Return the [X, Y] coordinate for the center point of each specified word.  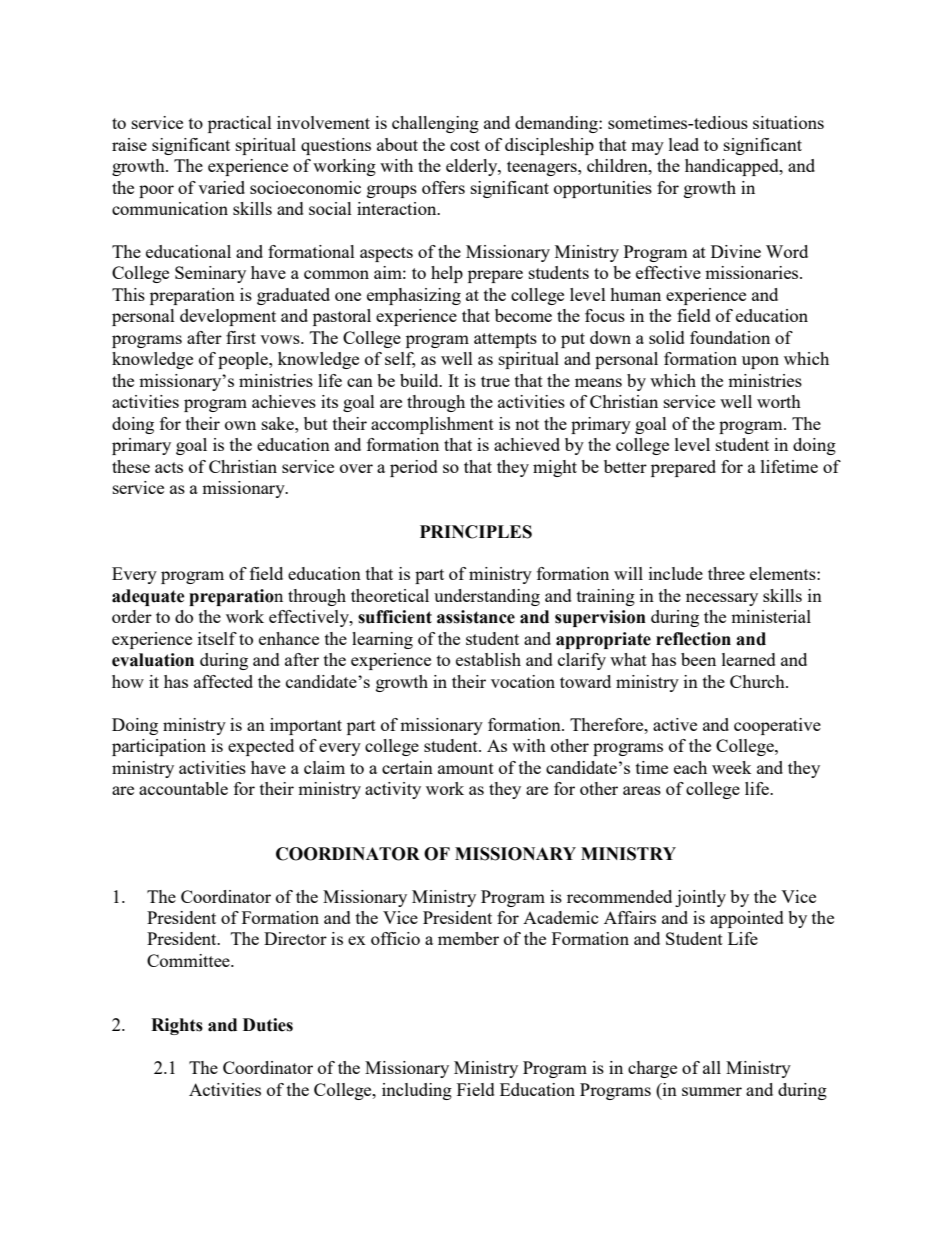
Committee [189, 960]
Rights [177, 1026]
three [726, 573]
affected [223, 681]
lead [684, 144]
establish [488, 659]
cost [465, 145]
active [675, 724]
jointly [700, 898]
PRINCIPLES [476, 532]
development [228, 317]
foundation [730, 337]
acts [169, 467]
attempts [505, 340]
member [468, 938]
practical [240, 124]
